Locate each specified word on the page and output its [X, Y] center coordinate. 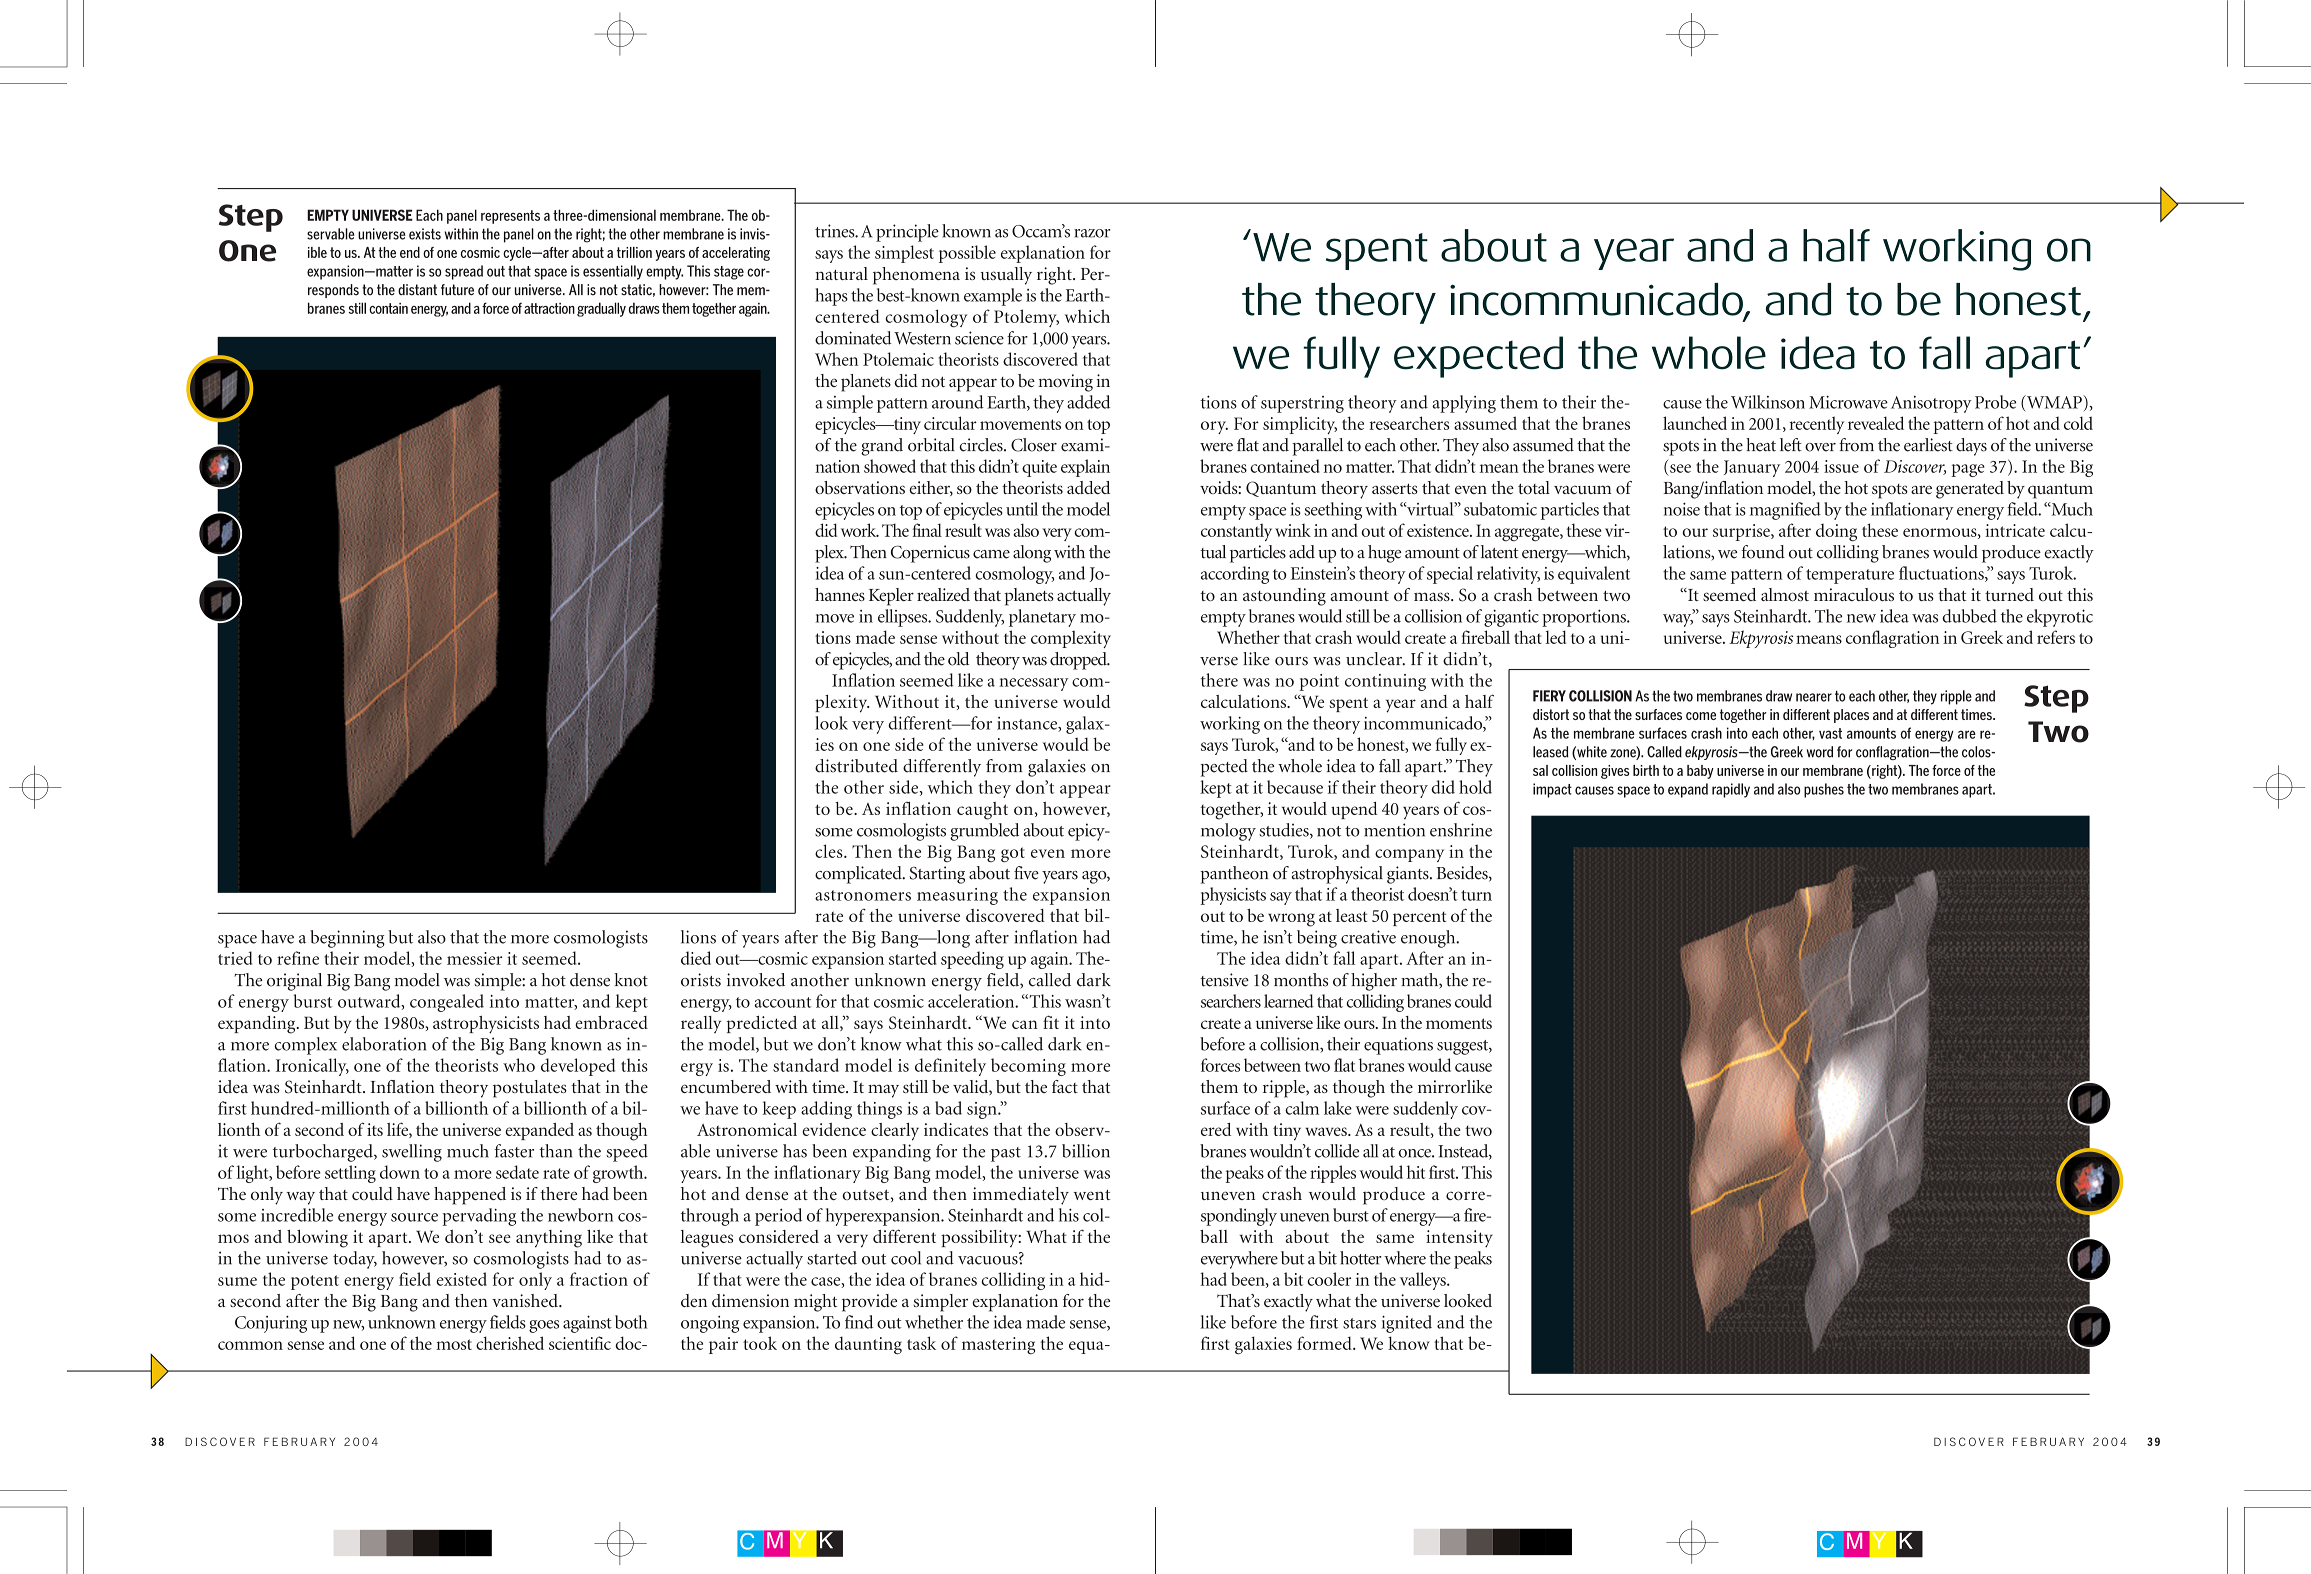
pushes [1824, 790]
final [927, 530]
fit [1051, 1022]
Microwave [1848, 402]
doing [1836, 532]
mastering [998, 1345]
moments [1459, 1023]
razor [1092, 233]
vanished [526, 1300]
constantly [1236, 532]
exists [425, 234]
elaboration [384, 1044]
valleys [1424, 1281]
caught [982, 811]
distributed [856, 766]
